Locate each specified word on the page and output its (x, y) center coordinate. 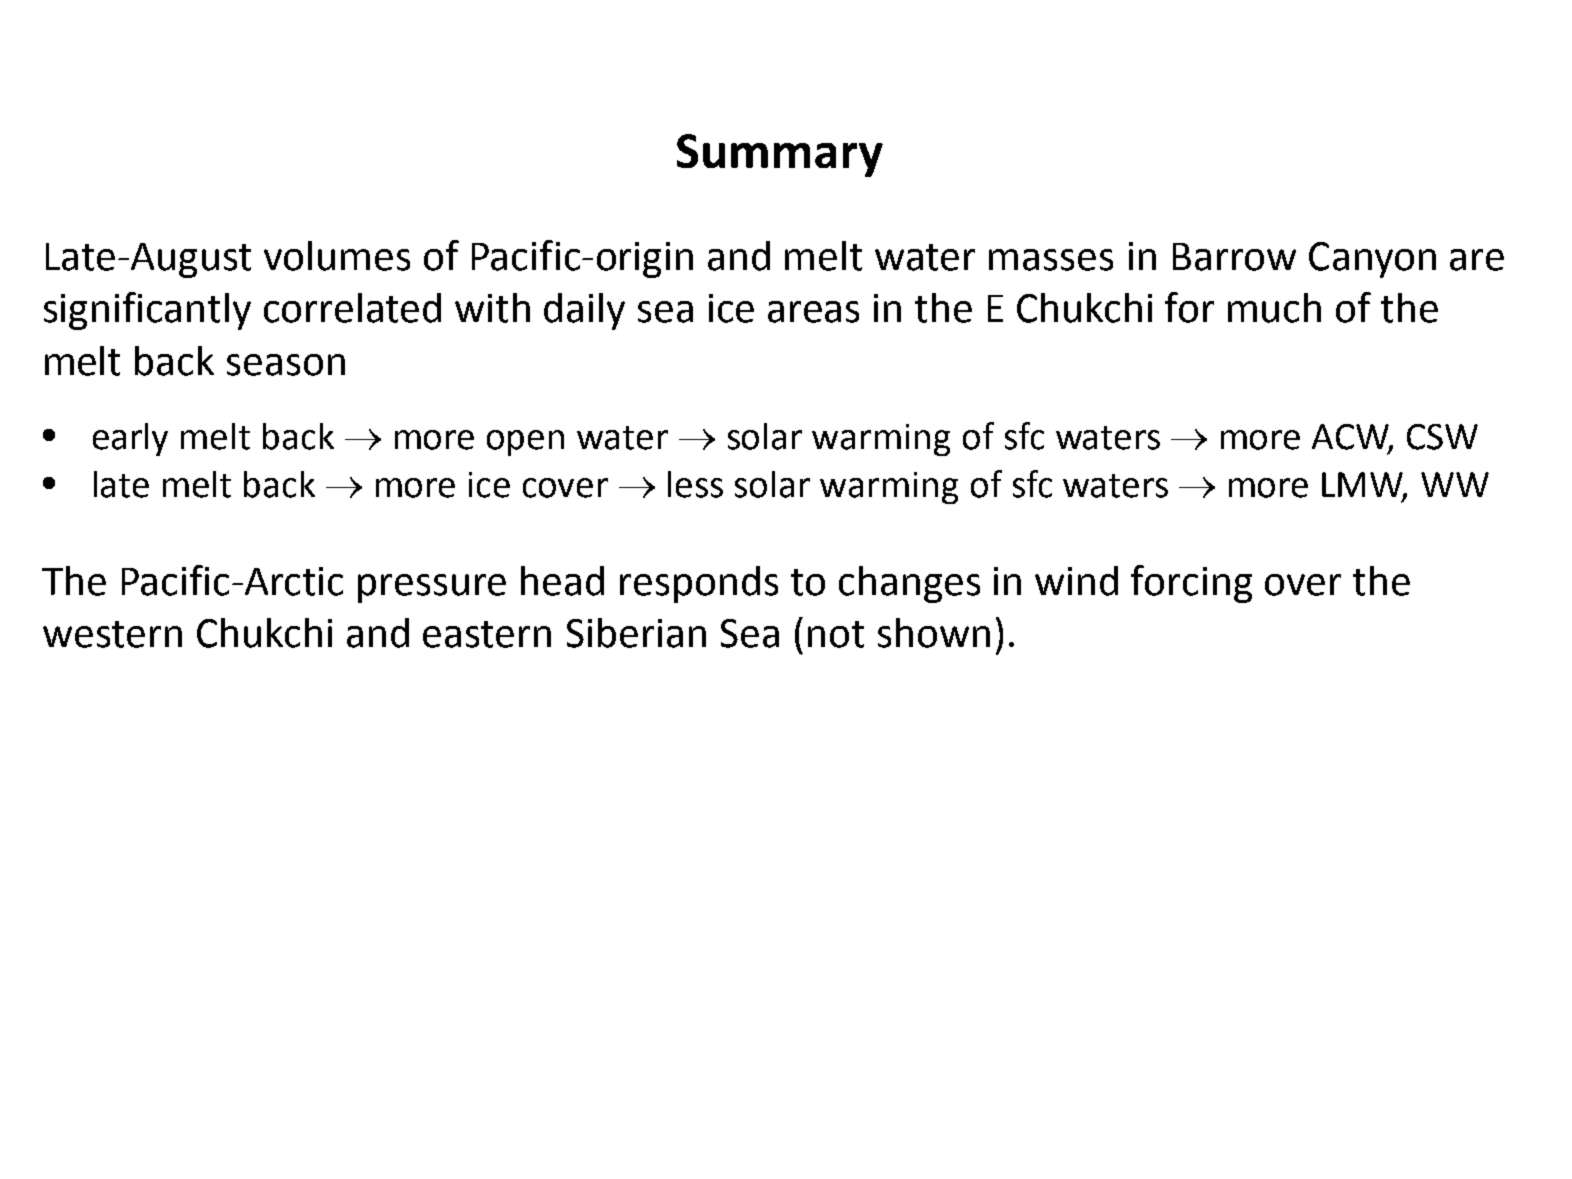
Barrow (1234, 257)
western (112, 634)
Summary (780, 155)
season (286, 365)
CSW (1442, 437)
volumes (337, 256)
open (525, 443)
